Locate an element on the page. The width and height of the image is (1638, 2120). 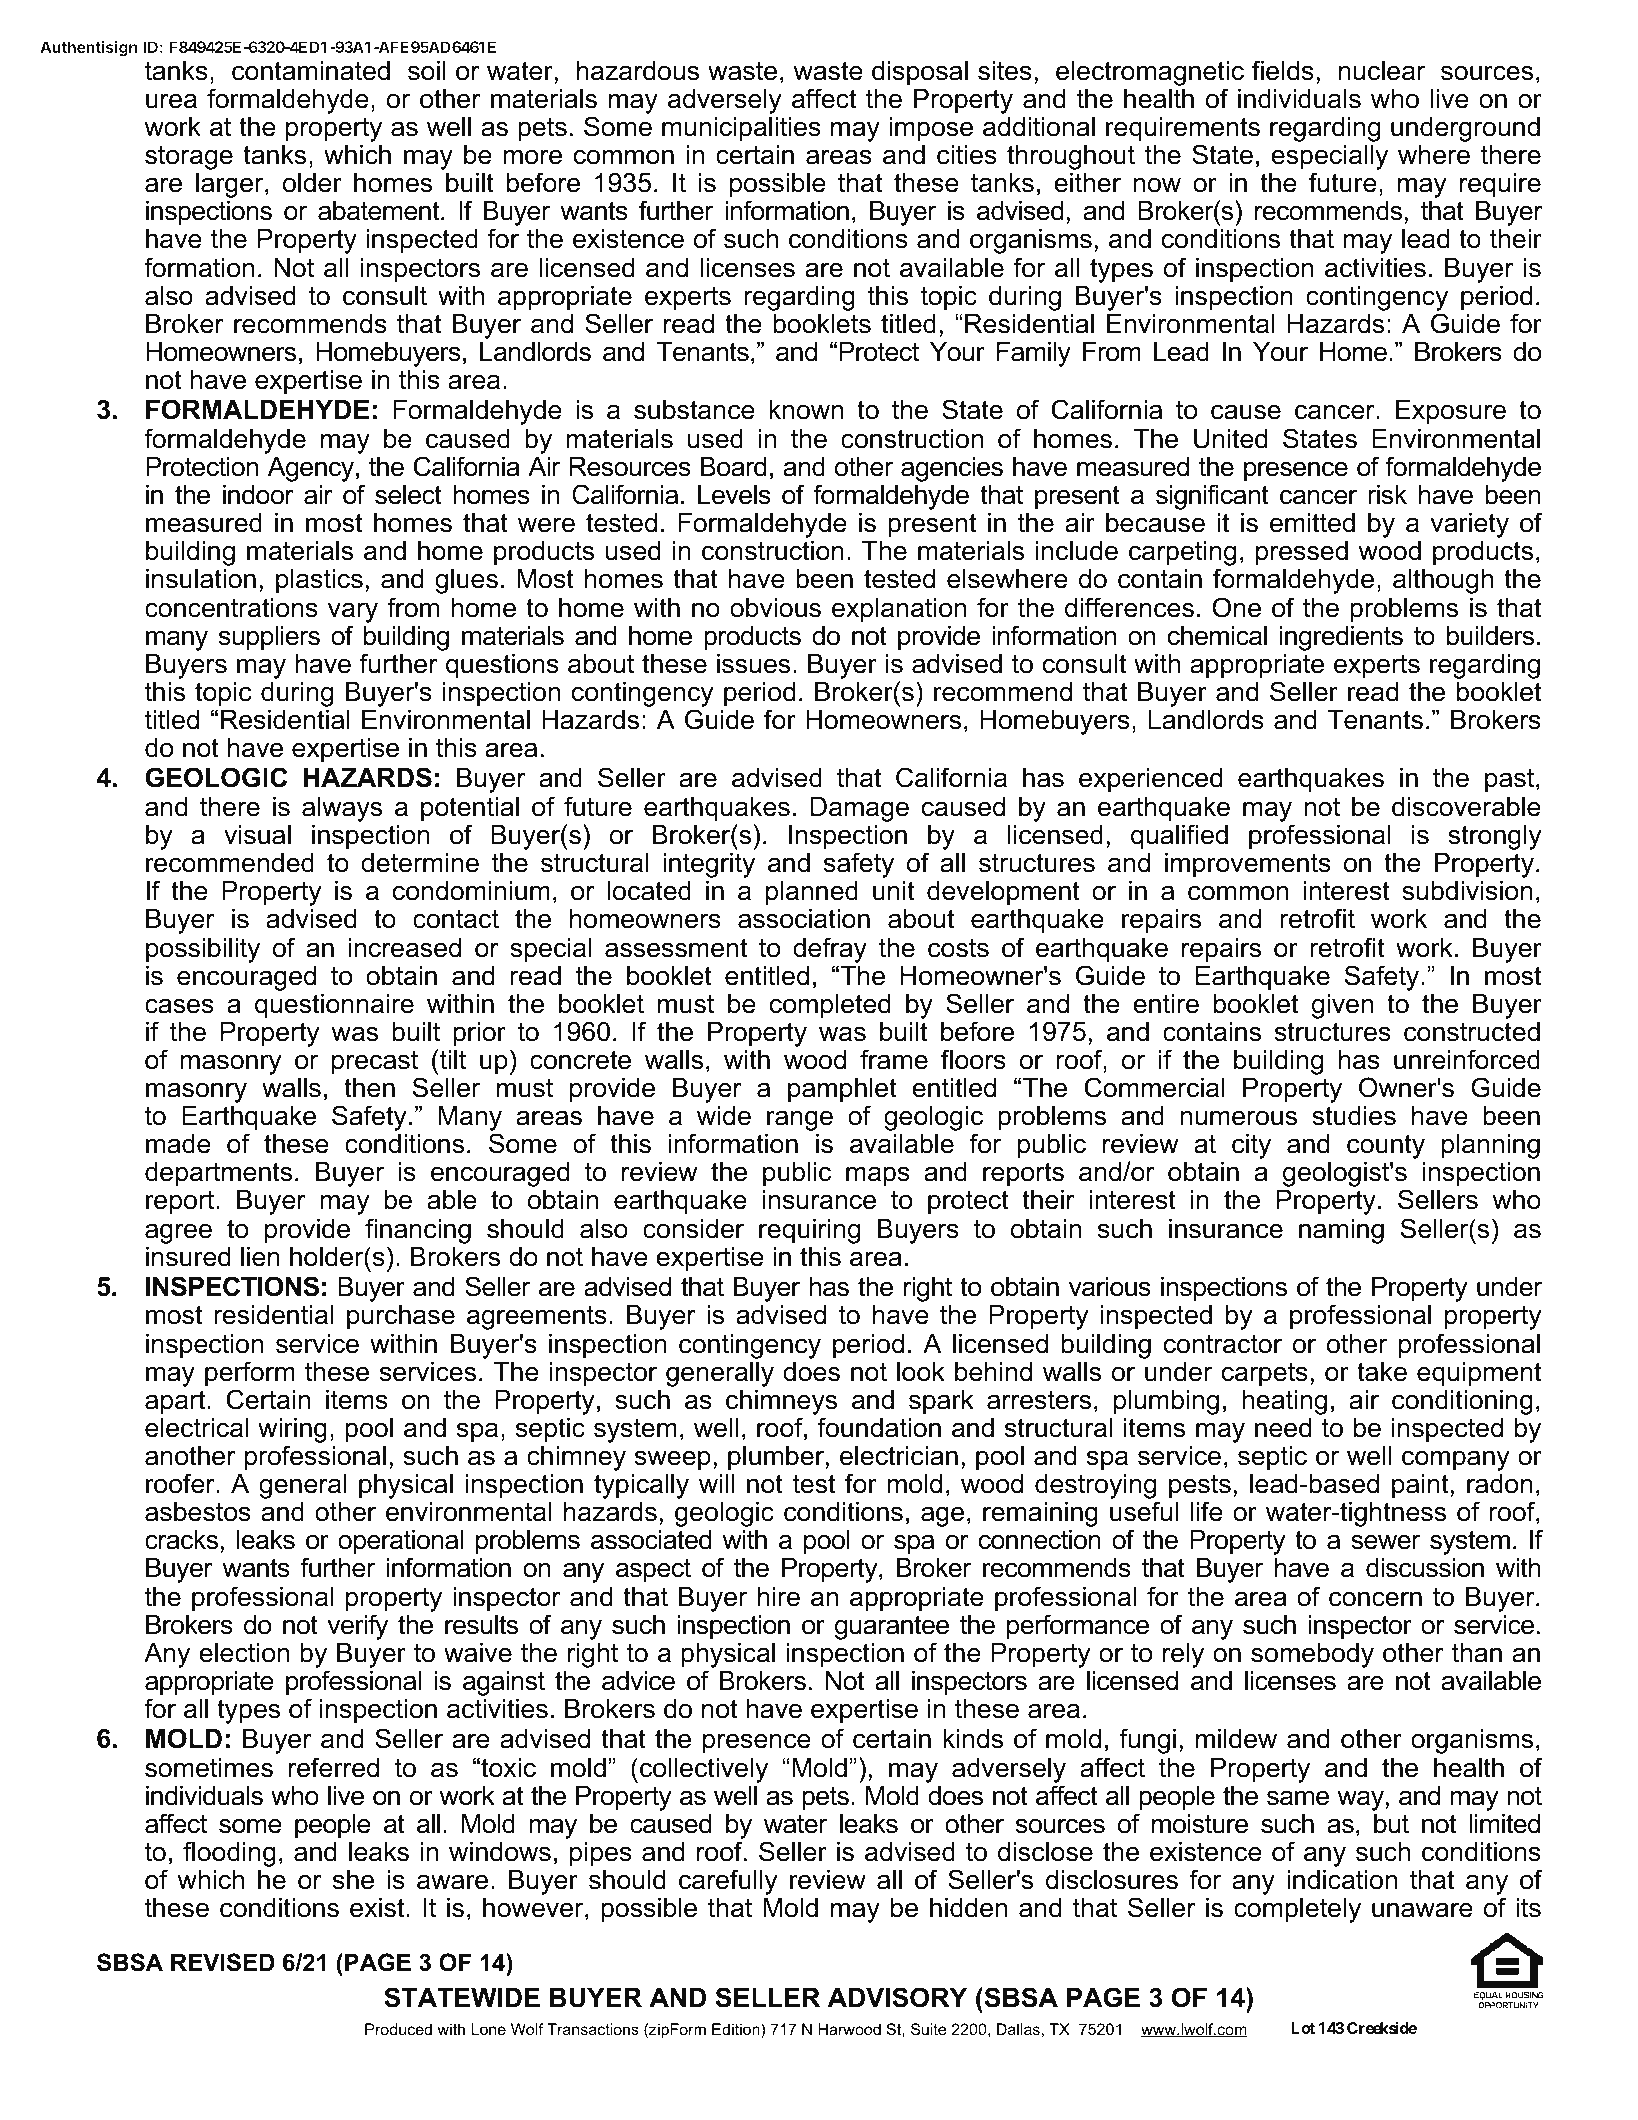
contaminated is located at coordinates (311, 71).
